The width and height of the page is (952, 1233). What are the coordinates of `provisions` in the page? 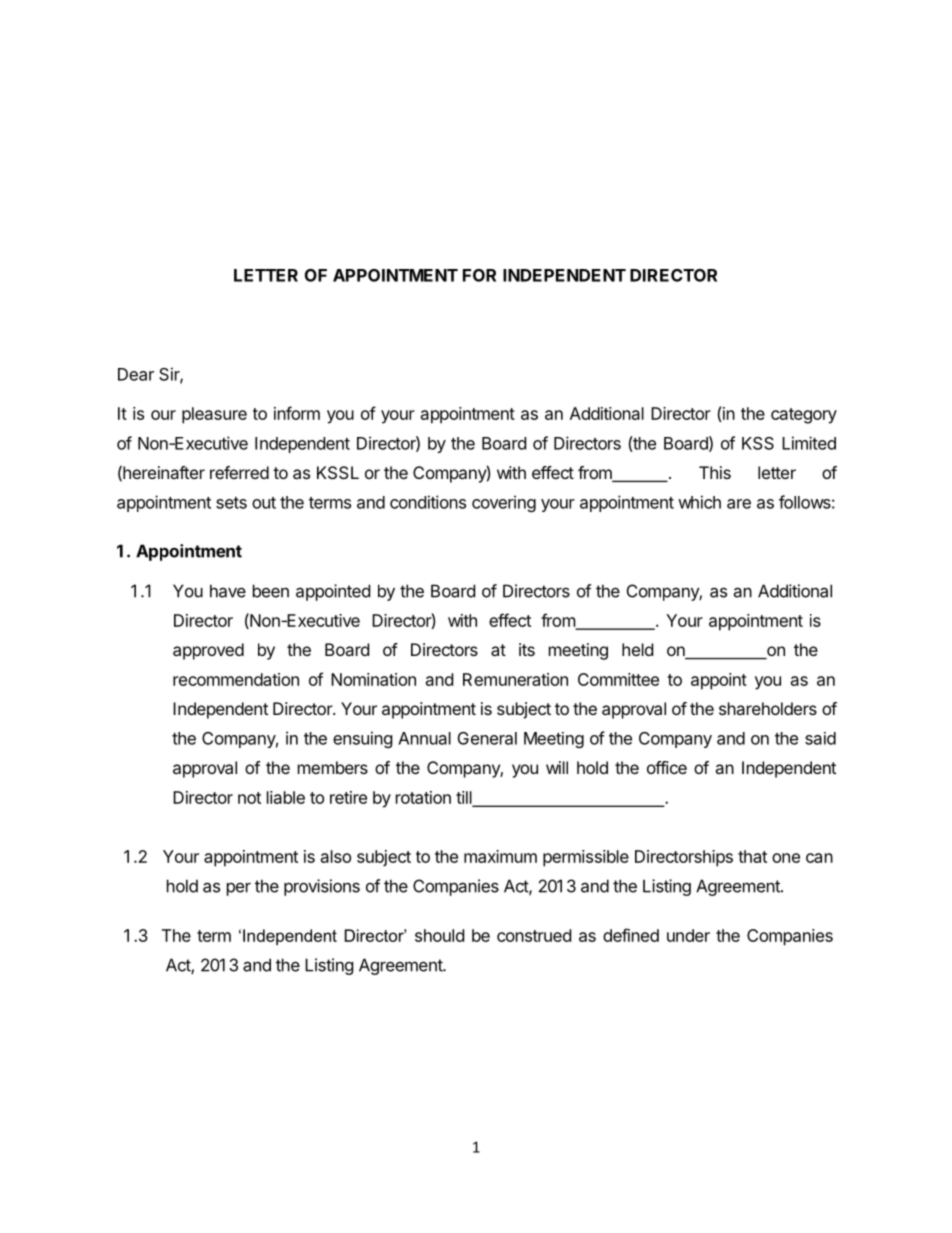 It's located at (322, 887).
